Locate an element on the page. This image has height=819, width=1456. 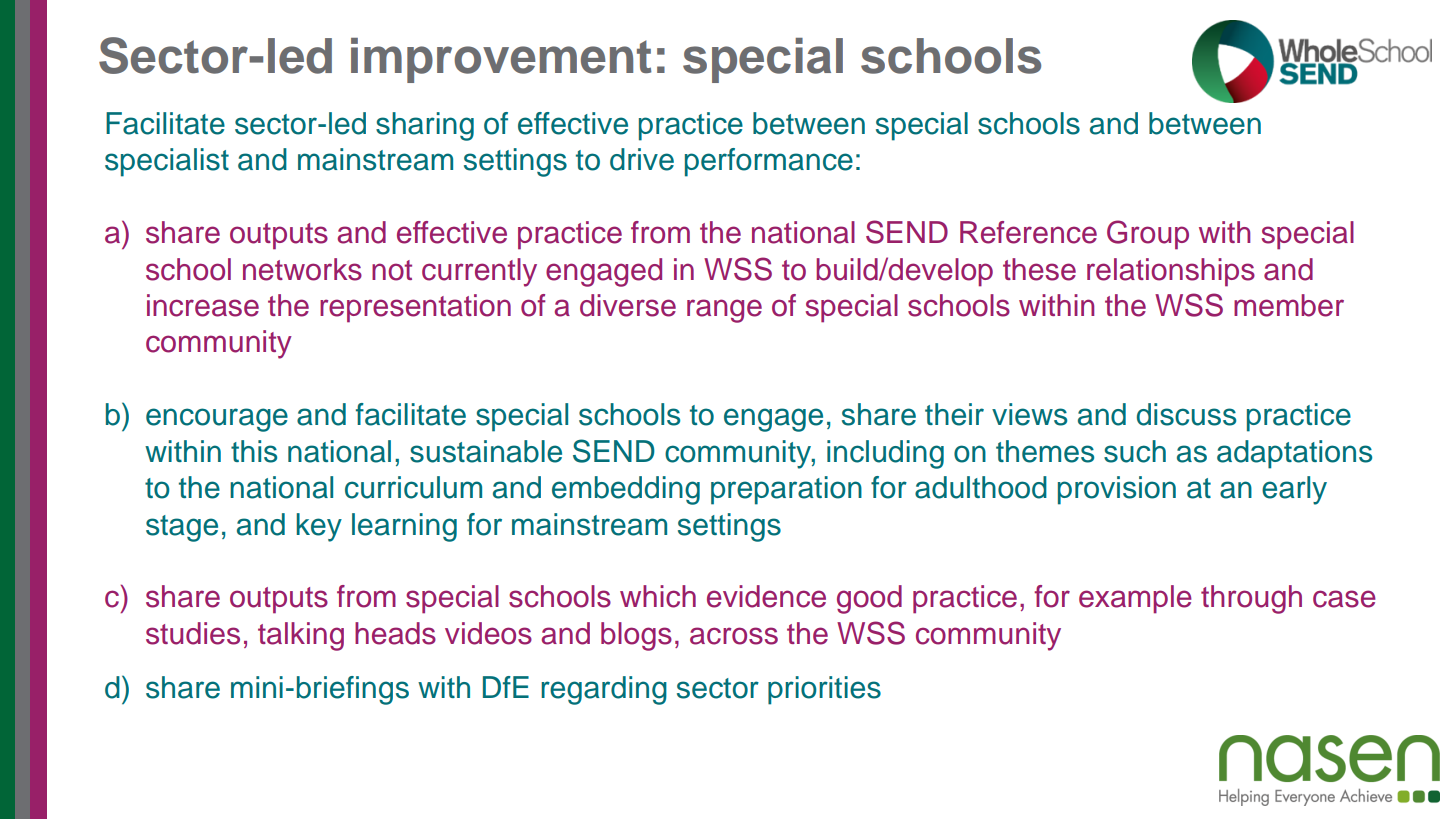
performance is located at coordinates (769, 162).
